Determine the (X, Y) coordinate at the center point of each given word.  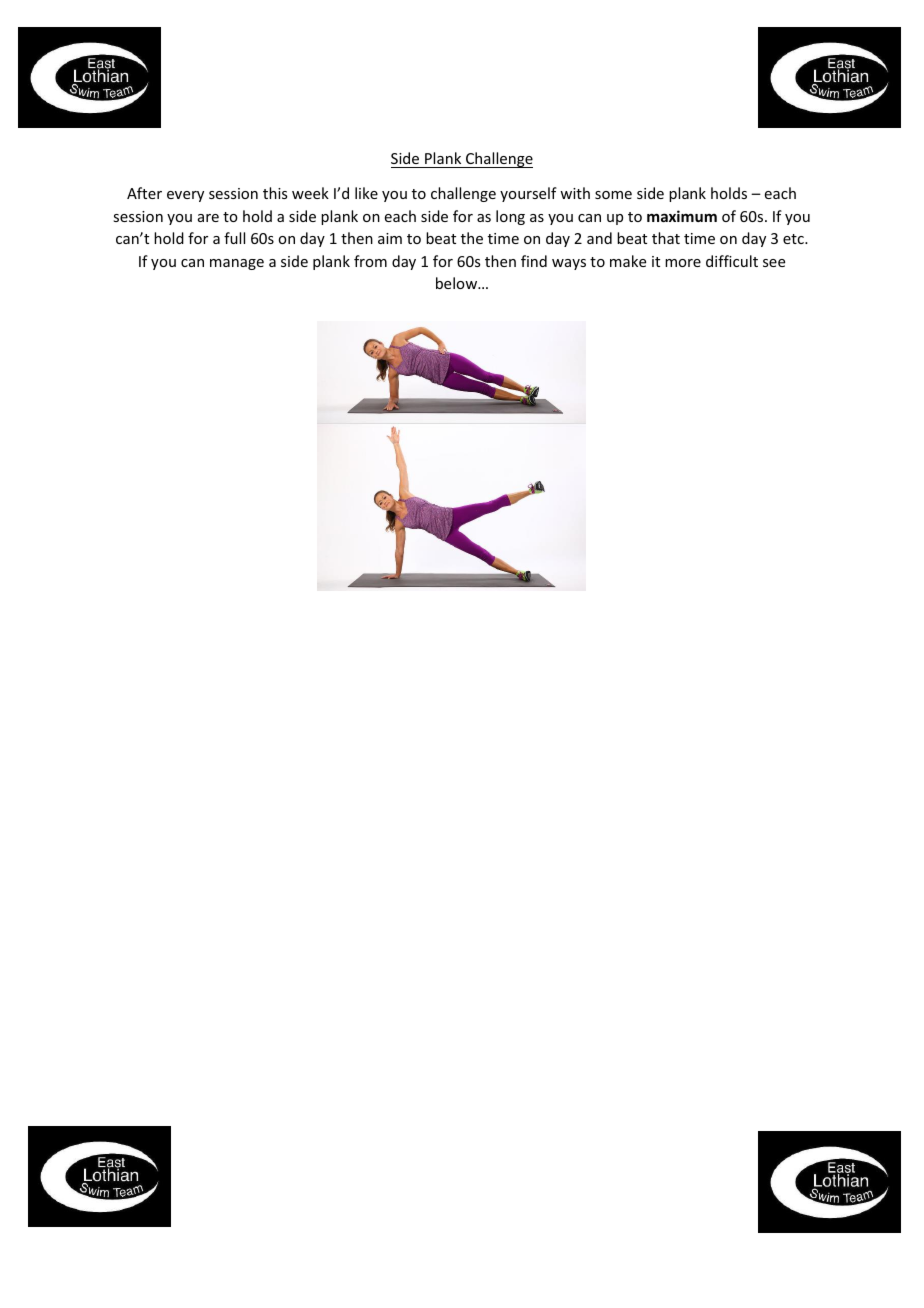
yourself (528, 194)
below (458, 283)
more (683, 263)
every (185, 196)
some (613, 195)
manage (237, 264)
